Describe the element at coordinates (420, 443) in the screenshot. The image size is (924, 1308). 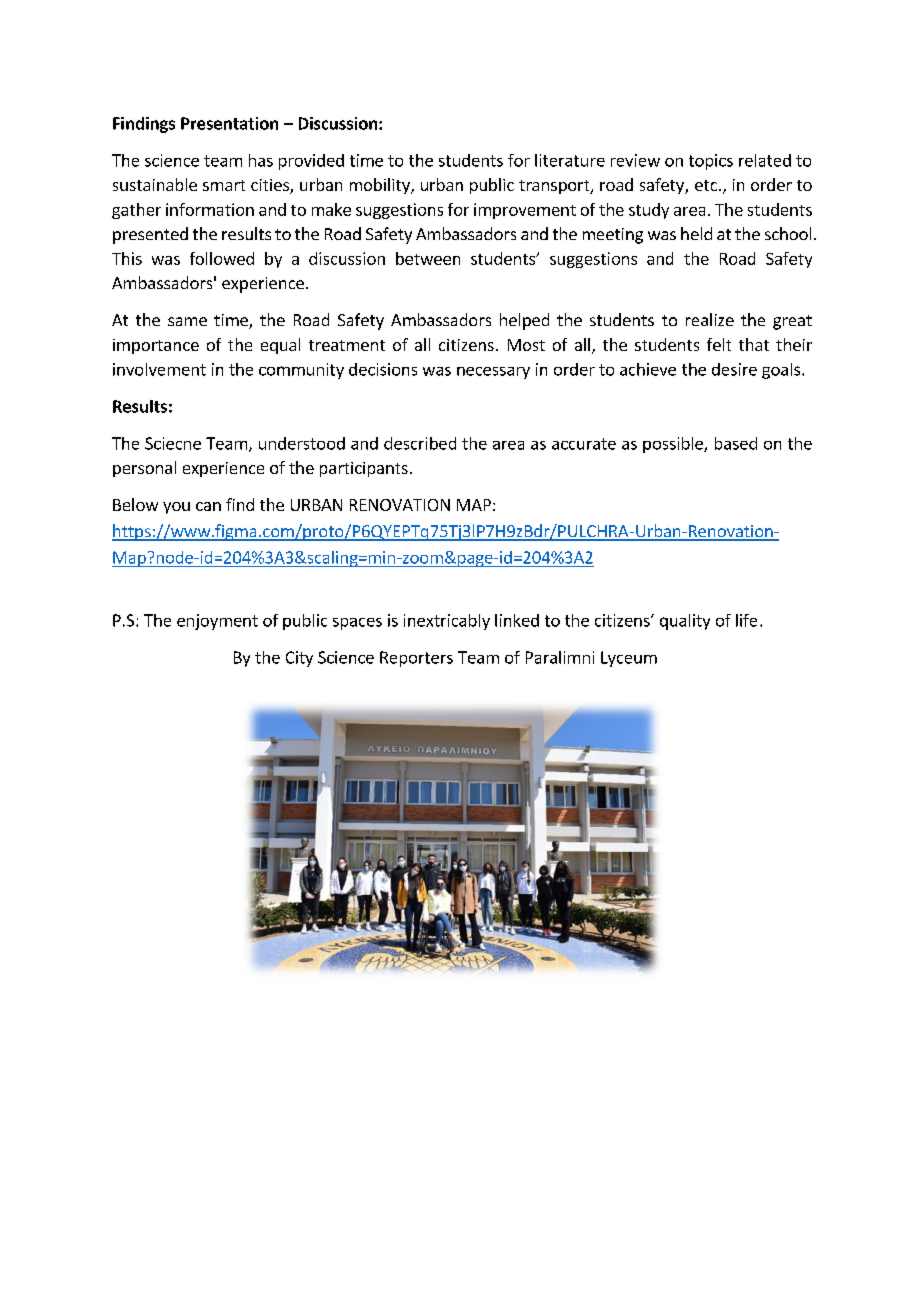
I see `described` at that location.
